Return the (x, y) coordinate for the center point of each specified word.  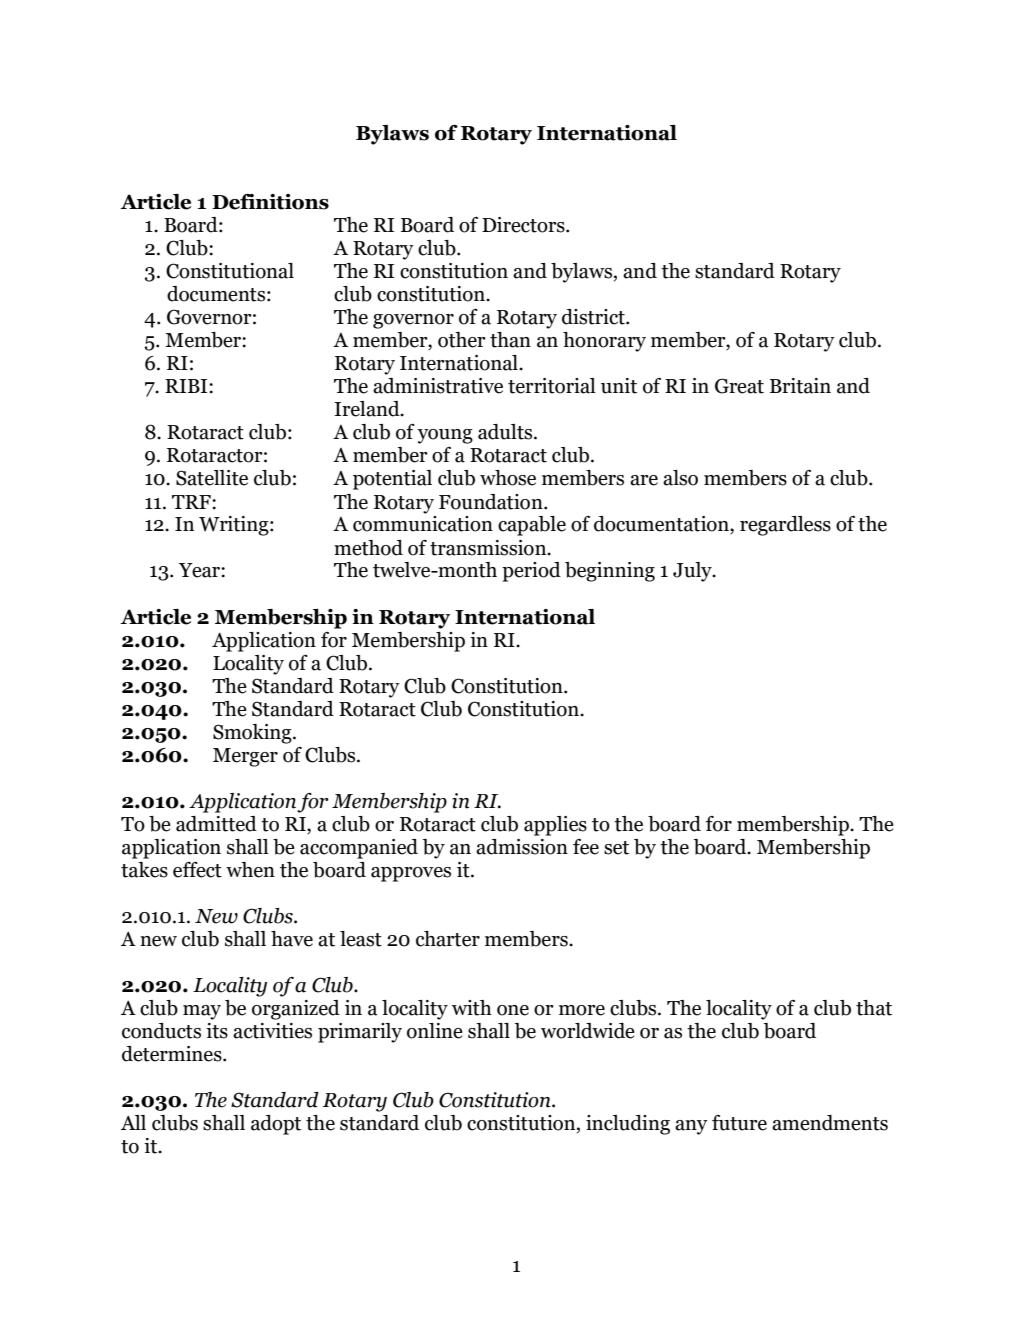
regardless (785, 526)
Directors (524, 225)
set (616, 848)
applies (555, 826)
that (874, 1008)
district (594, 317)
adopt (276, 1125)
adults (506, 432)
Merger (245, 757)
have (292, 939)
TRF (192, 502)
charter (448, 939)
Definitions (270, 202)
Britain (800, 386)
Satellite (212, 478)
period (531, 572)
